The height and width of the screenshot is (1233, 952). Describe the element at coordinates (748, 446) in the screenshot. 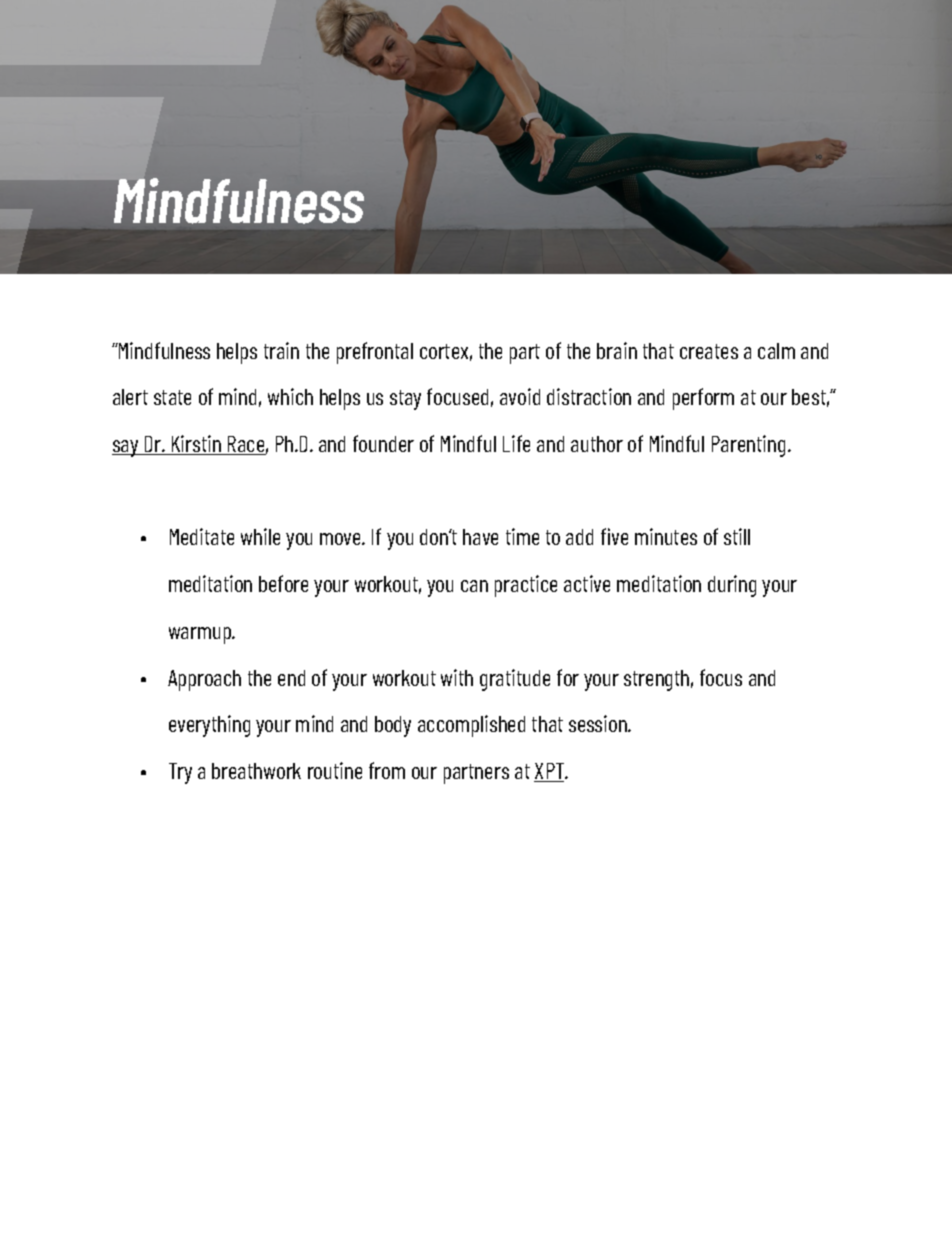

I see `Parenting` at that location.
